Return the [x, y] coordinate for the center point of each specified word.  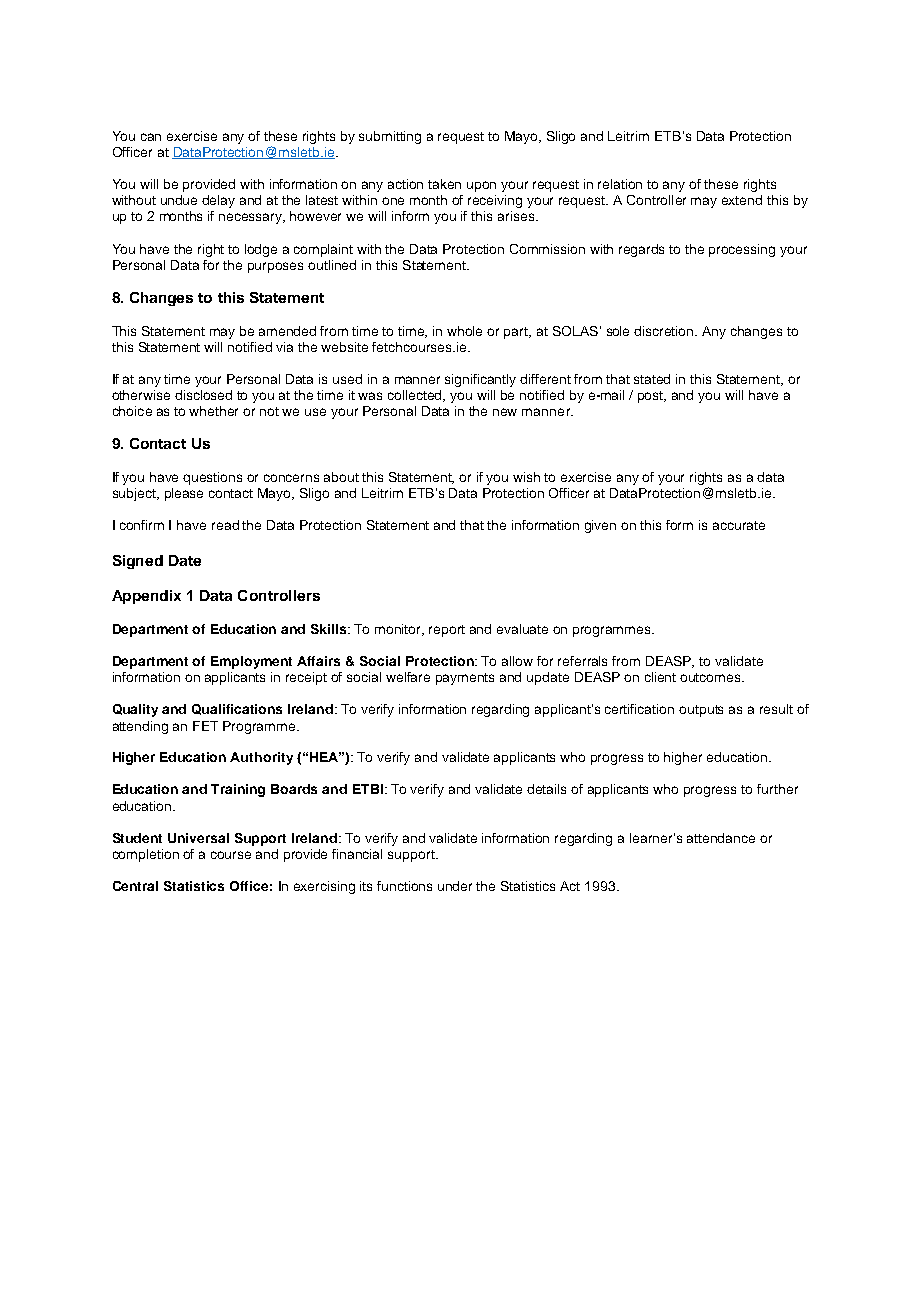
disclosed [203, 395]
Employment [251, 662]
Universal [198, 838]
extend [742, 200]
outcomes [711, 677]
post [652, 397]
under [455, 886]
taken [444, 184]
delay [218, 201]
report [447, 631]
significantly [480, 380]
